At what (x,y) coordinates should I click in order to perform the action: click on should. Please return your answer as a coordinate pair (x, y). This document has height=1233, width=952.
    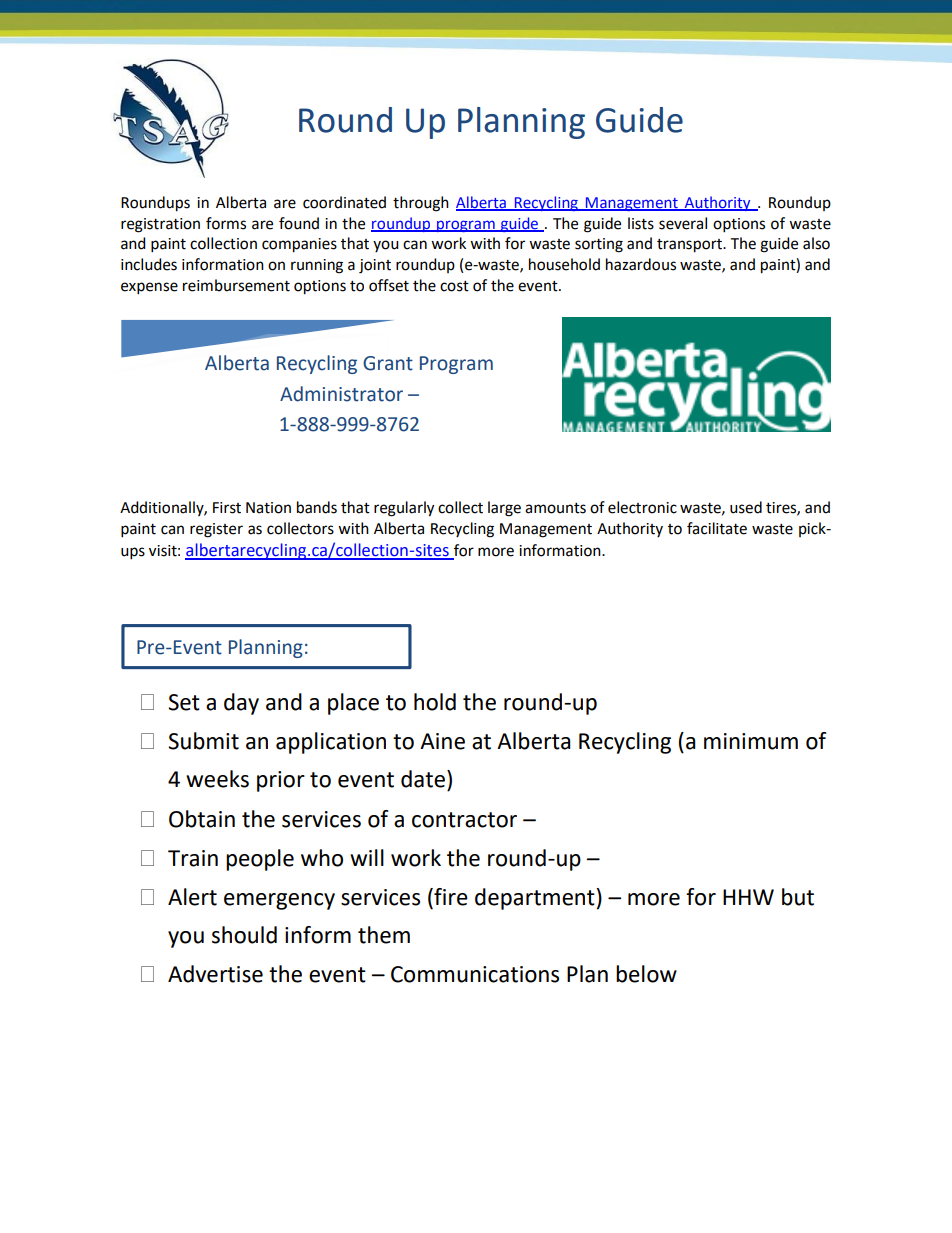
    Looking at the image, I should click on (244, 935).
